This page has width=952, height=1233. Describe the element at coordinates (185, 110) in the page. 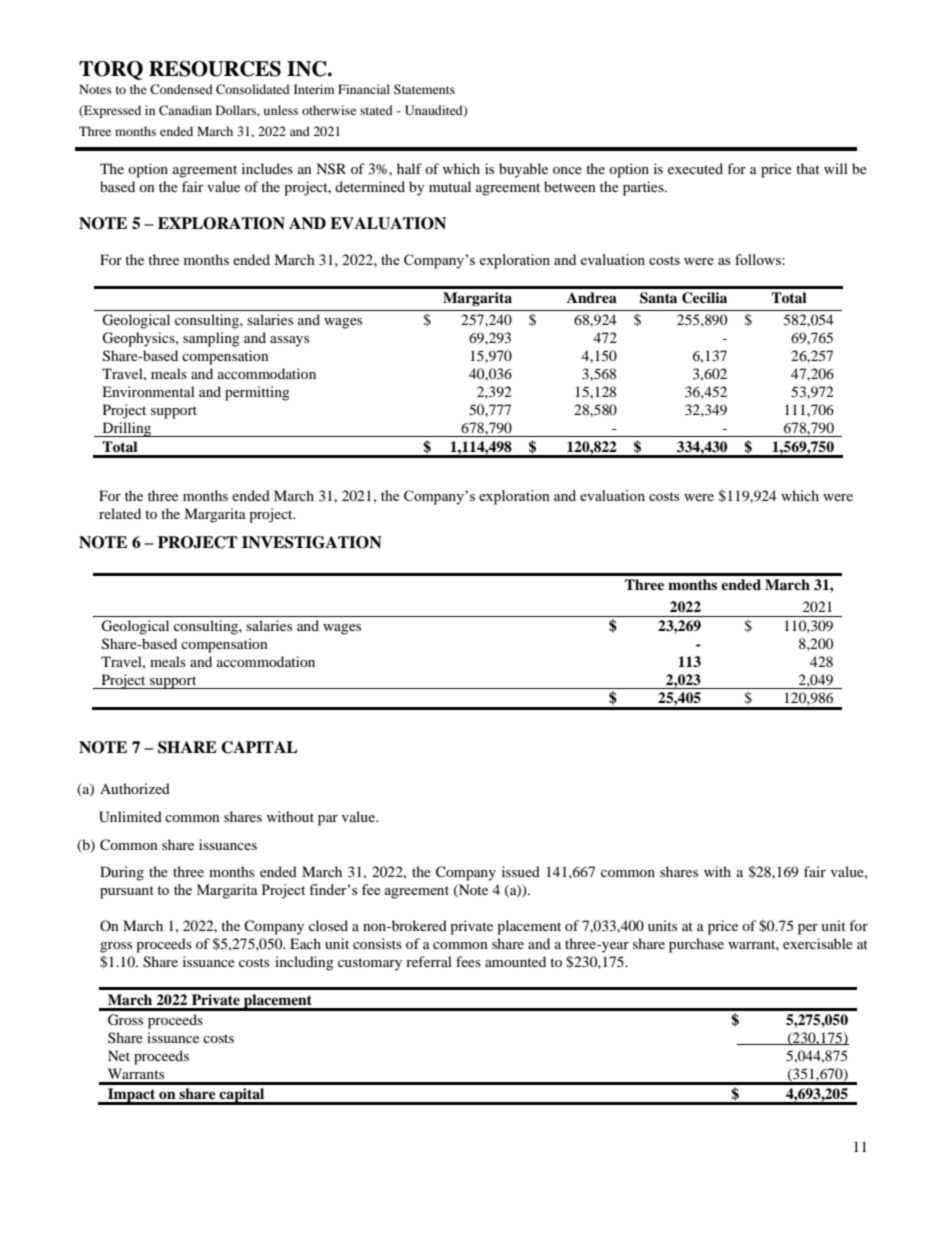

I see `Canadian` at that location.
